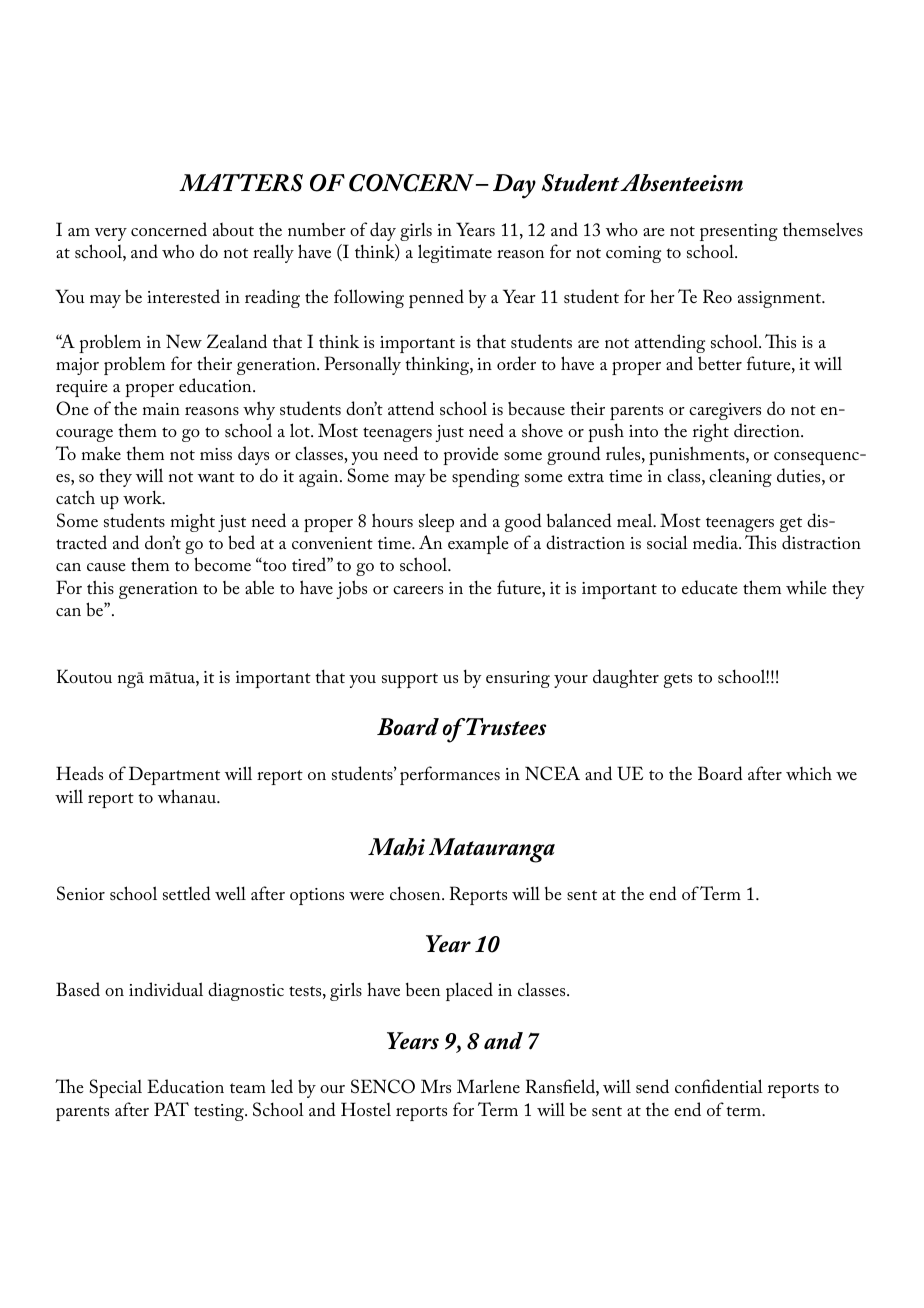 This screenshot has height=1308, width=924. What do you see at coordinates (171, 1109) in the screenshot?
I see `PAT` at bounding box center [171, 1109].
